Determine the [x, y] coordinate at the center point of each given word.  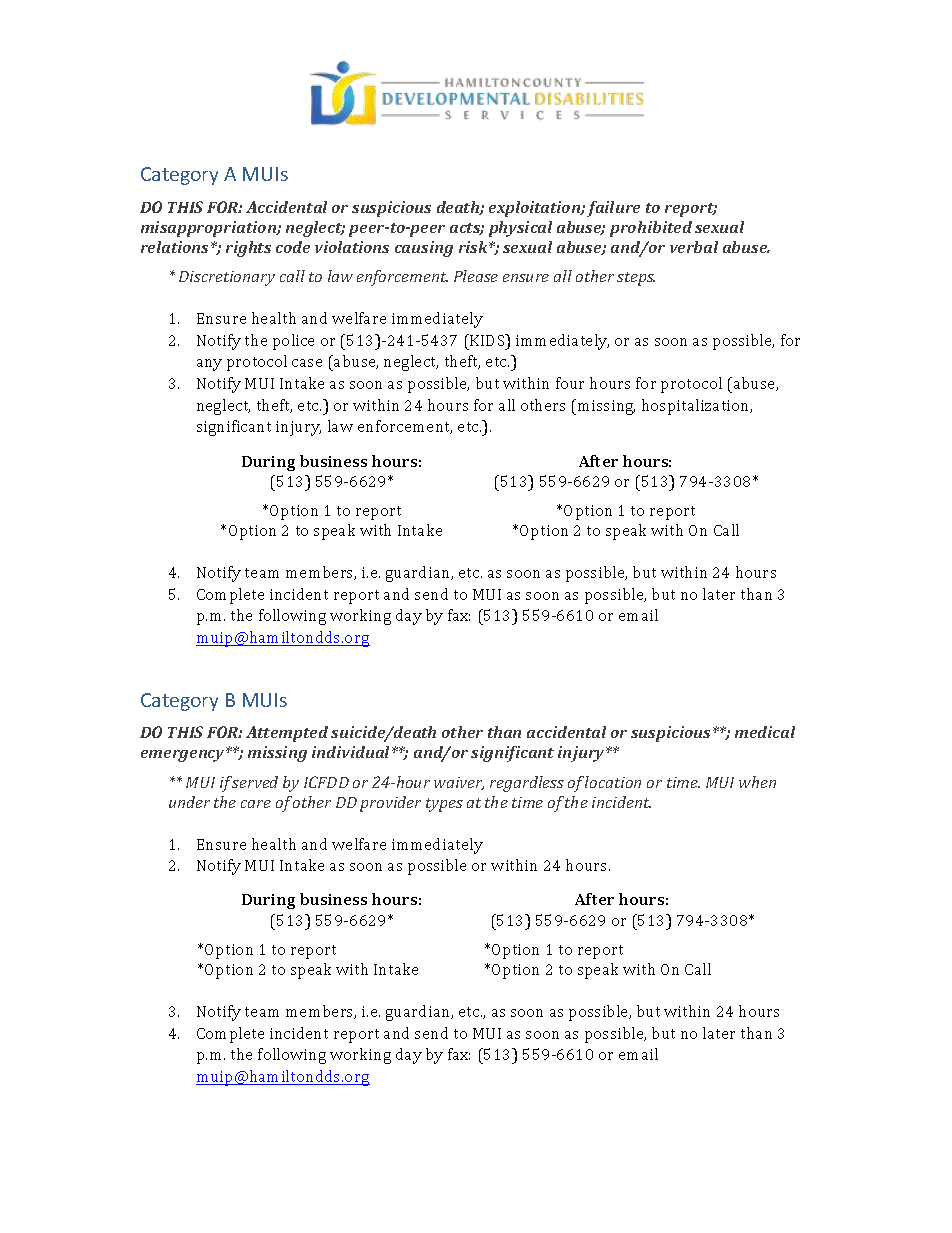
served [255, 782]
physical [520, 229]
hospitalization [697, 407]
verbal [694, 247]
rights [248, 249]
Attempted [287, 734]
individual [352, 752]
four [570, 383]
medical [765, 732]
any [209, 365]
